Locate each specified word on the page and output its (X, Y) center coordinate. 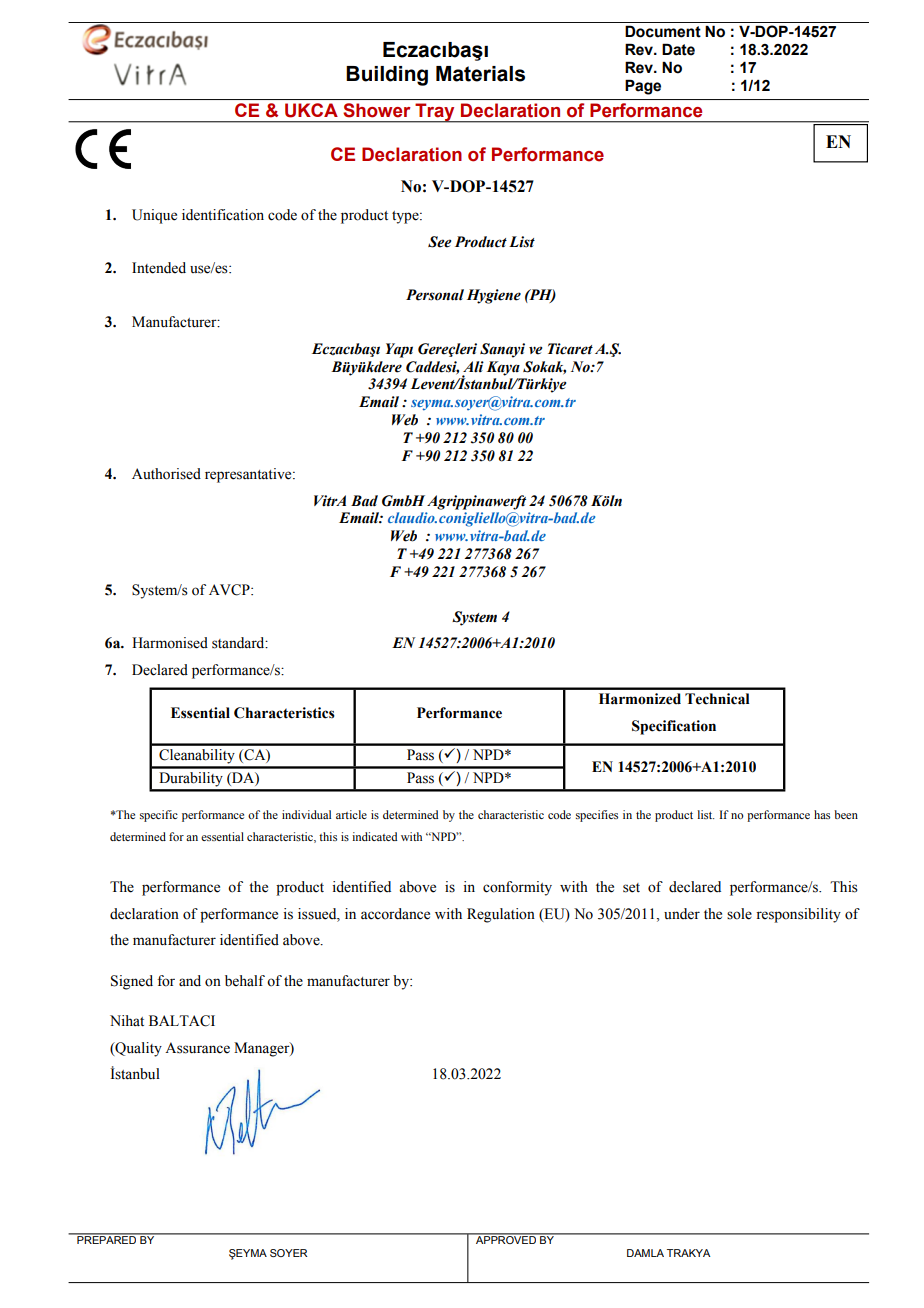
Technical (717, 699)
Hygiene (494, 296)
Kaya (503, 368)
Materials (480, 74)
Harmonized (640, 699)
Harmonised (170, 643)
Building (387, 76)
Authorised (166, 474)
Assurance (197, 1048)
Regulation (501, 915)
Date (678, 49)
